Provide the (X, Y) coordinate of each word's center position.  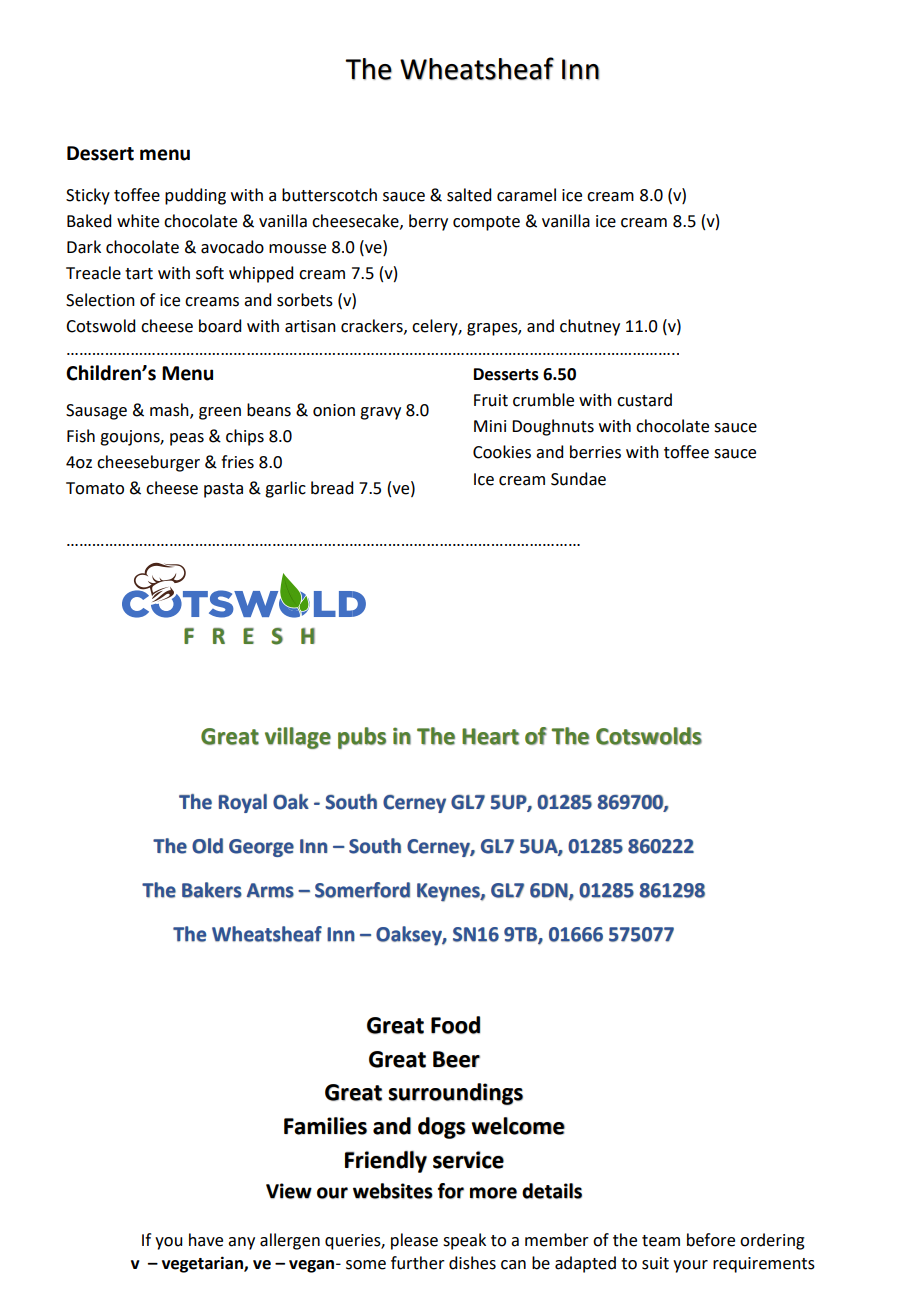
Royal (243, 803)
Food (455, 1025)
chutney (590, 327)
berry (428, 222)
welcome (518, 1126)
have (206, 1240)
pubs (362, 738)
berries (595, 452)
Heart (490, 736)
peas (187, 439)
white (138, 221)
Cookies (502, 452)
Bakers (212, 890)
